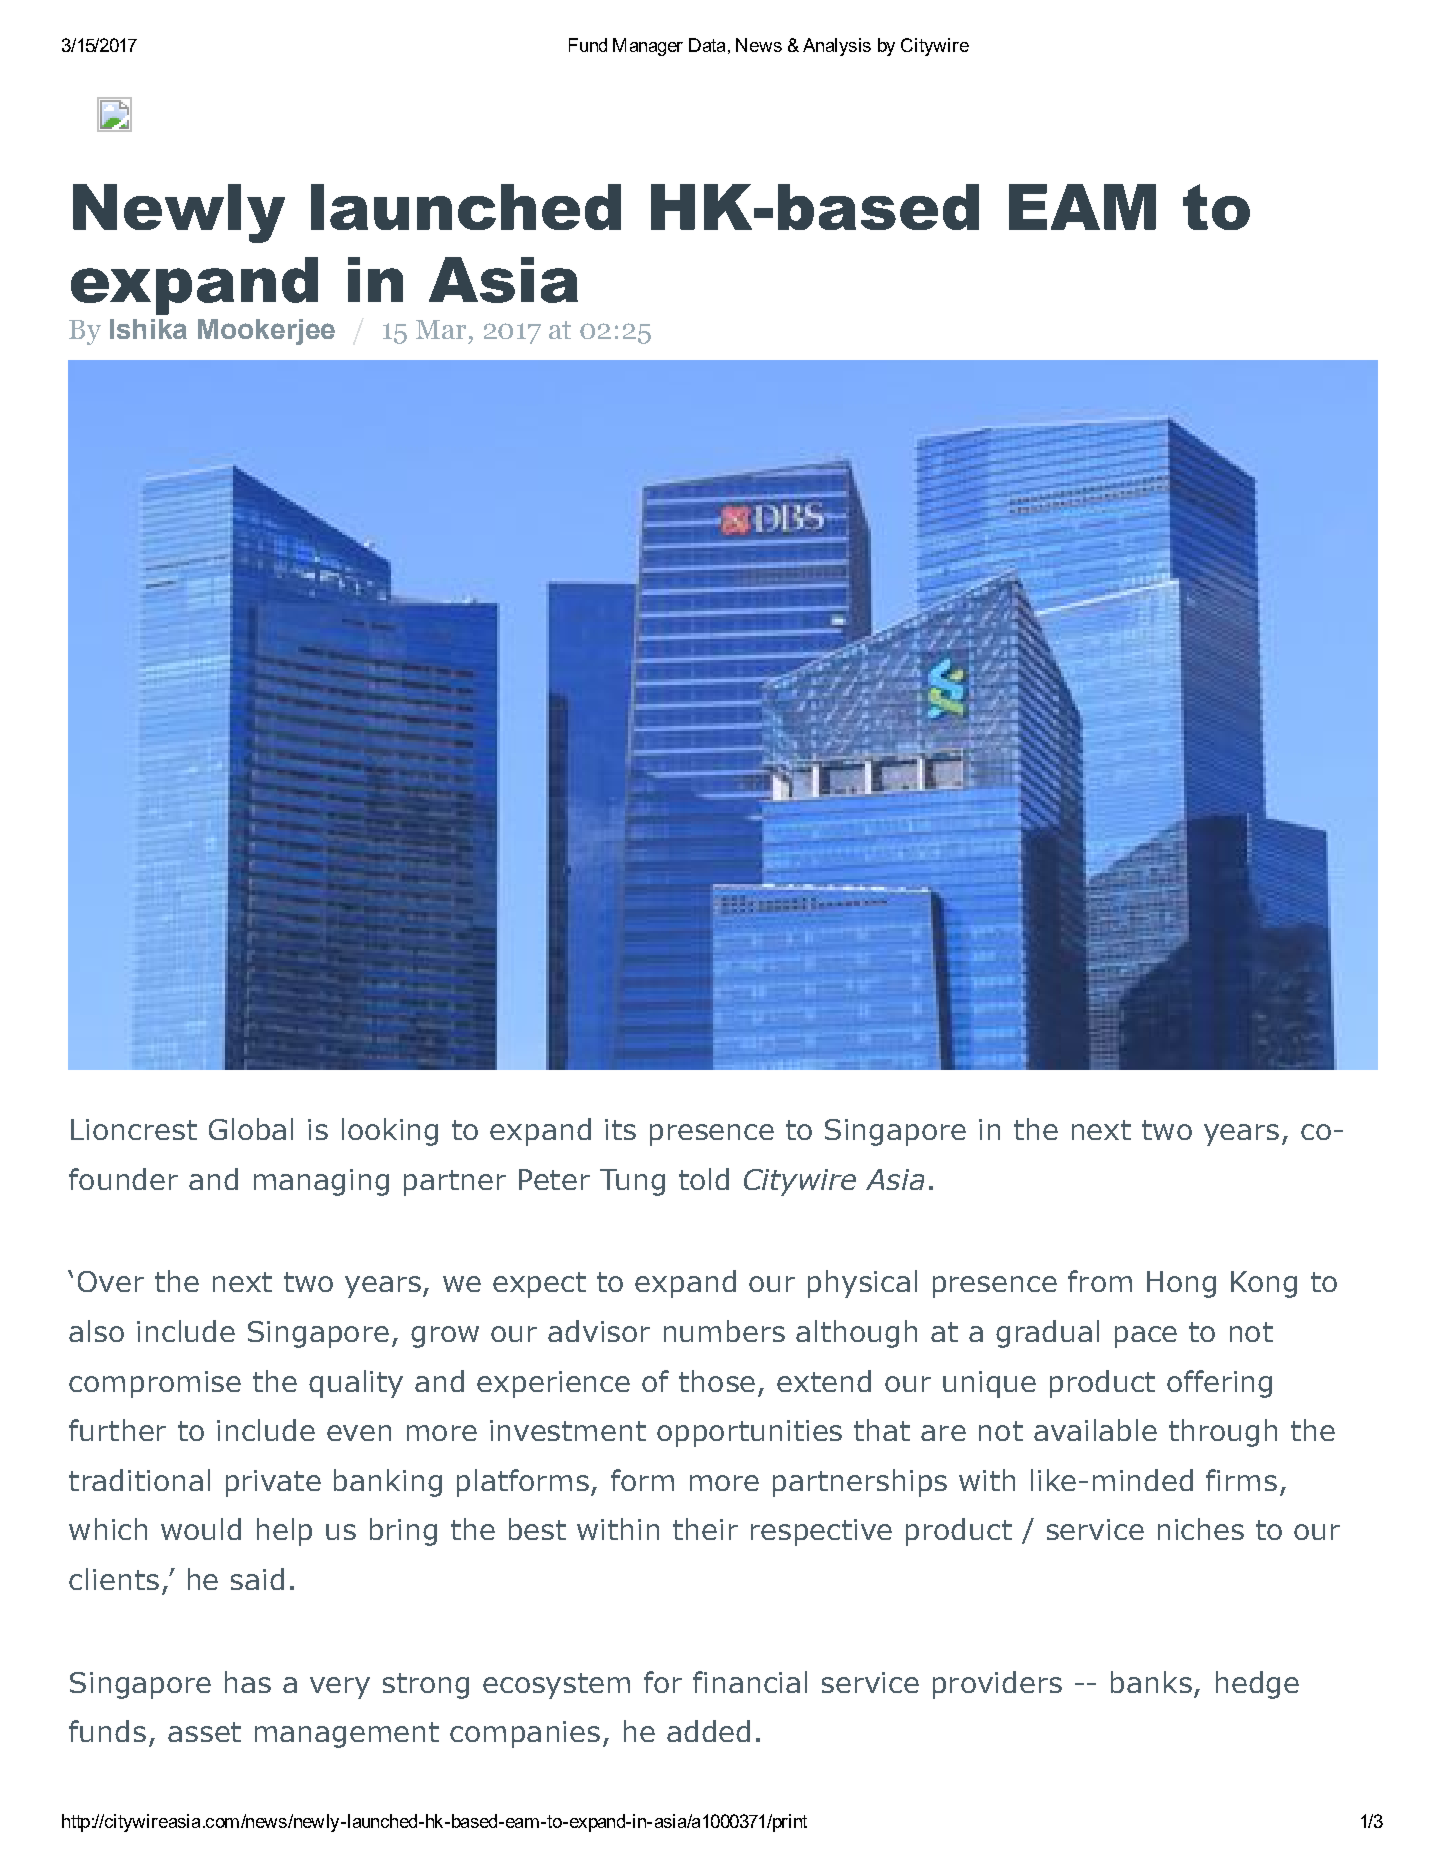  I want to click on Tung, so click(632, 1182).
